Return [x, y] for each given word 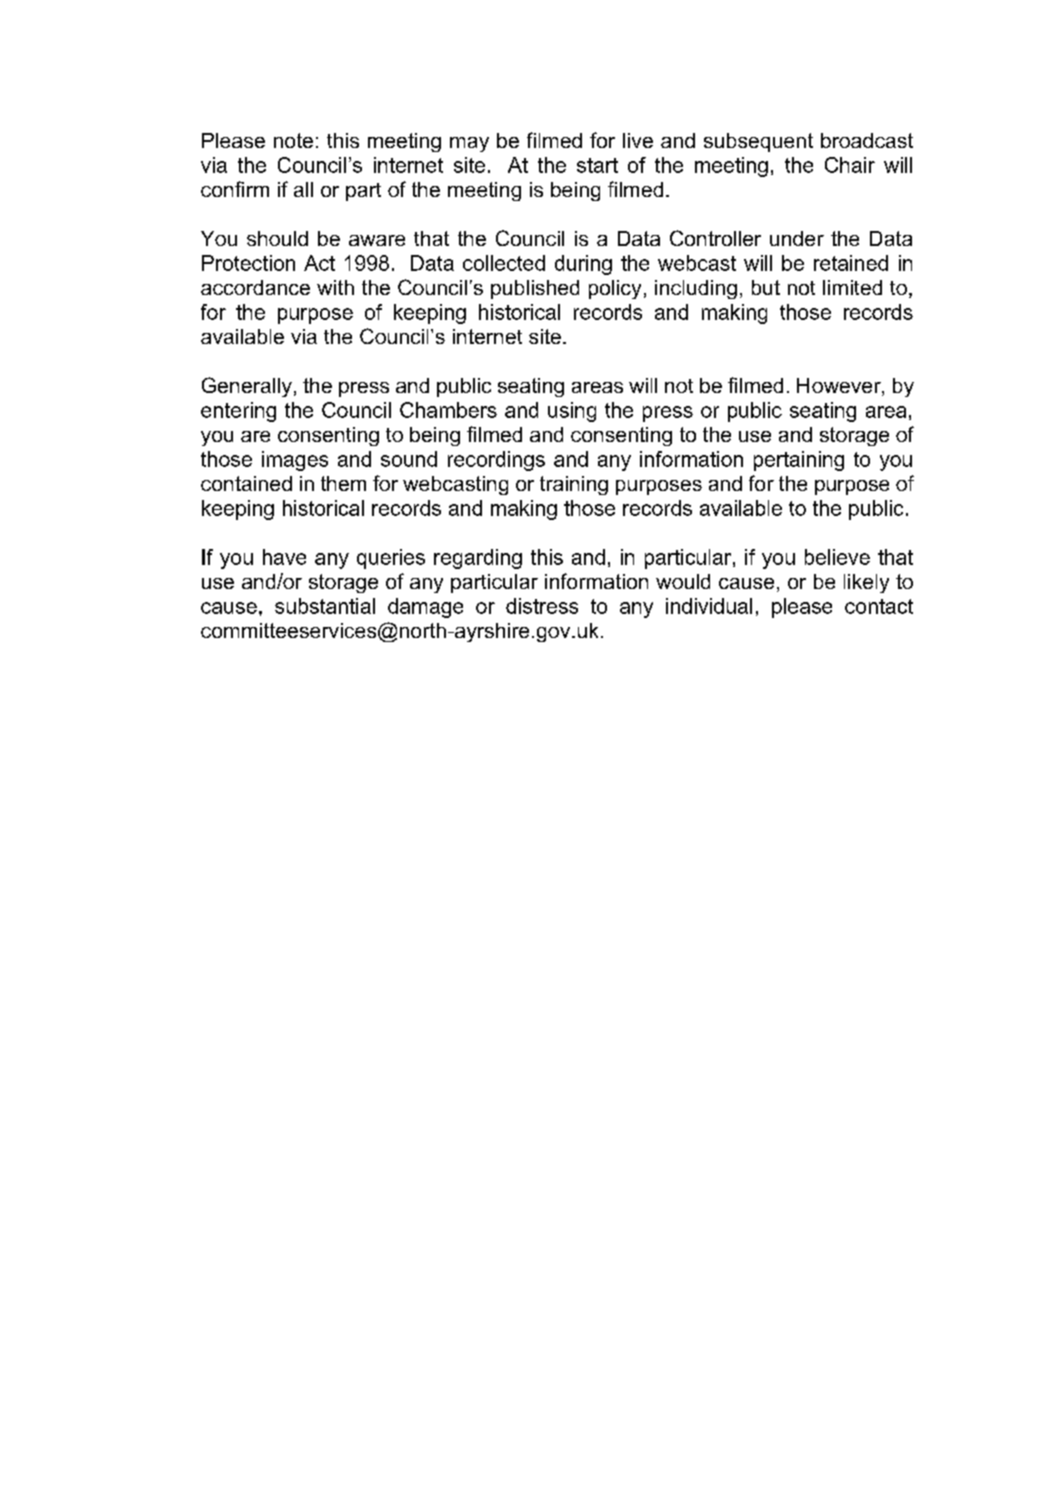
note [293, 140]
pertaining [799, 461]
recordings [496, 461]
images [295, 461]
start [597, 165]
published [535, 289]
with [335, 287]
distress [542, 606]
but [766, 287]
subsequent [758, 142]
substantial [325, 606]
